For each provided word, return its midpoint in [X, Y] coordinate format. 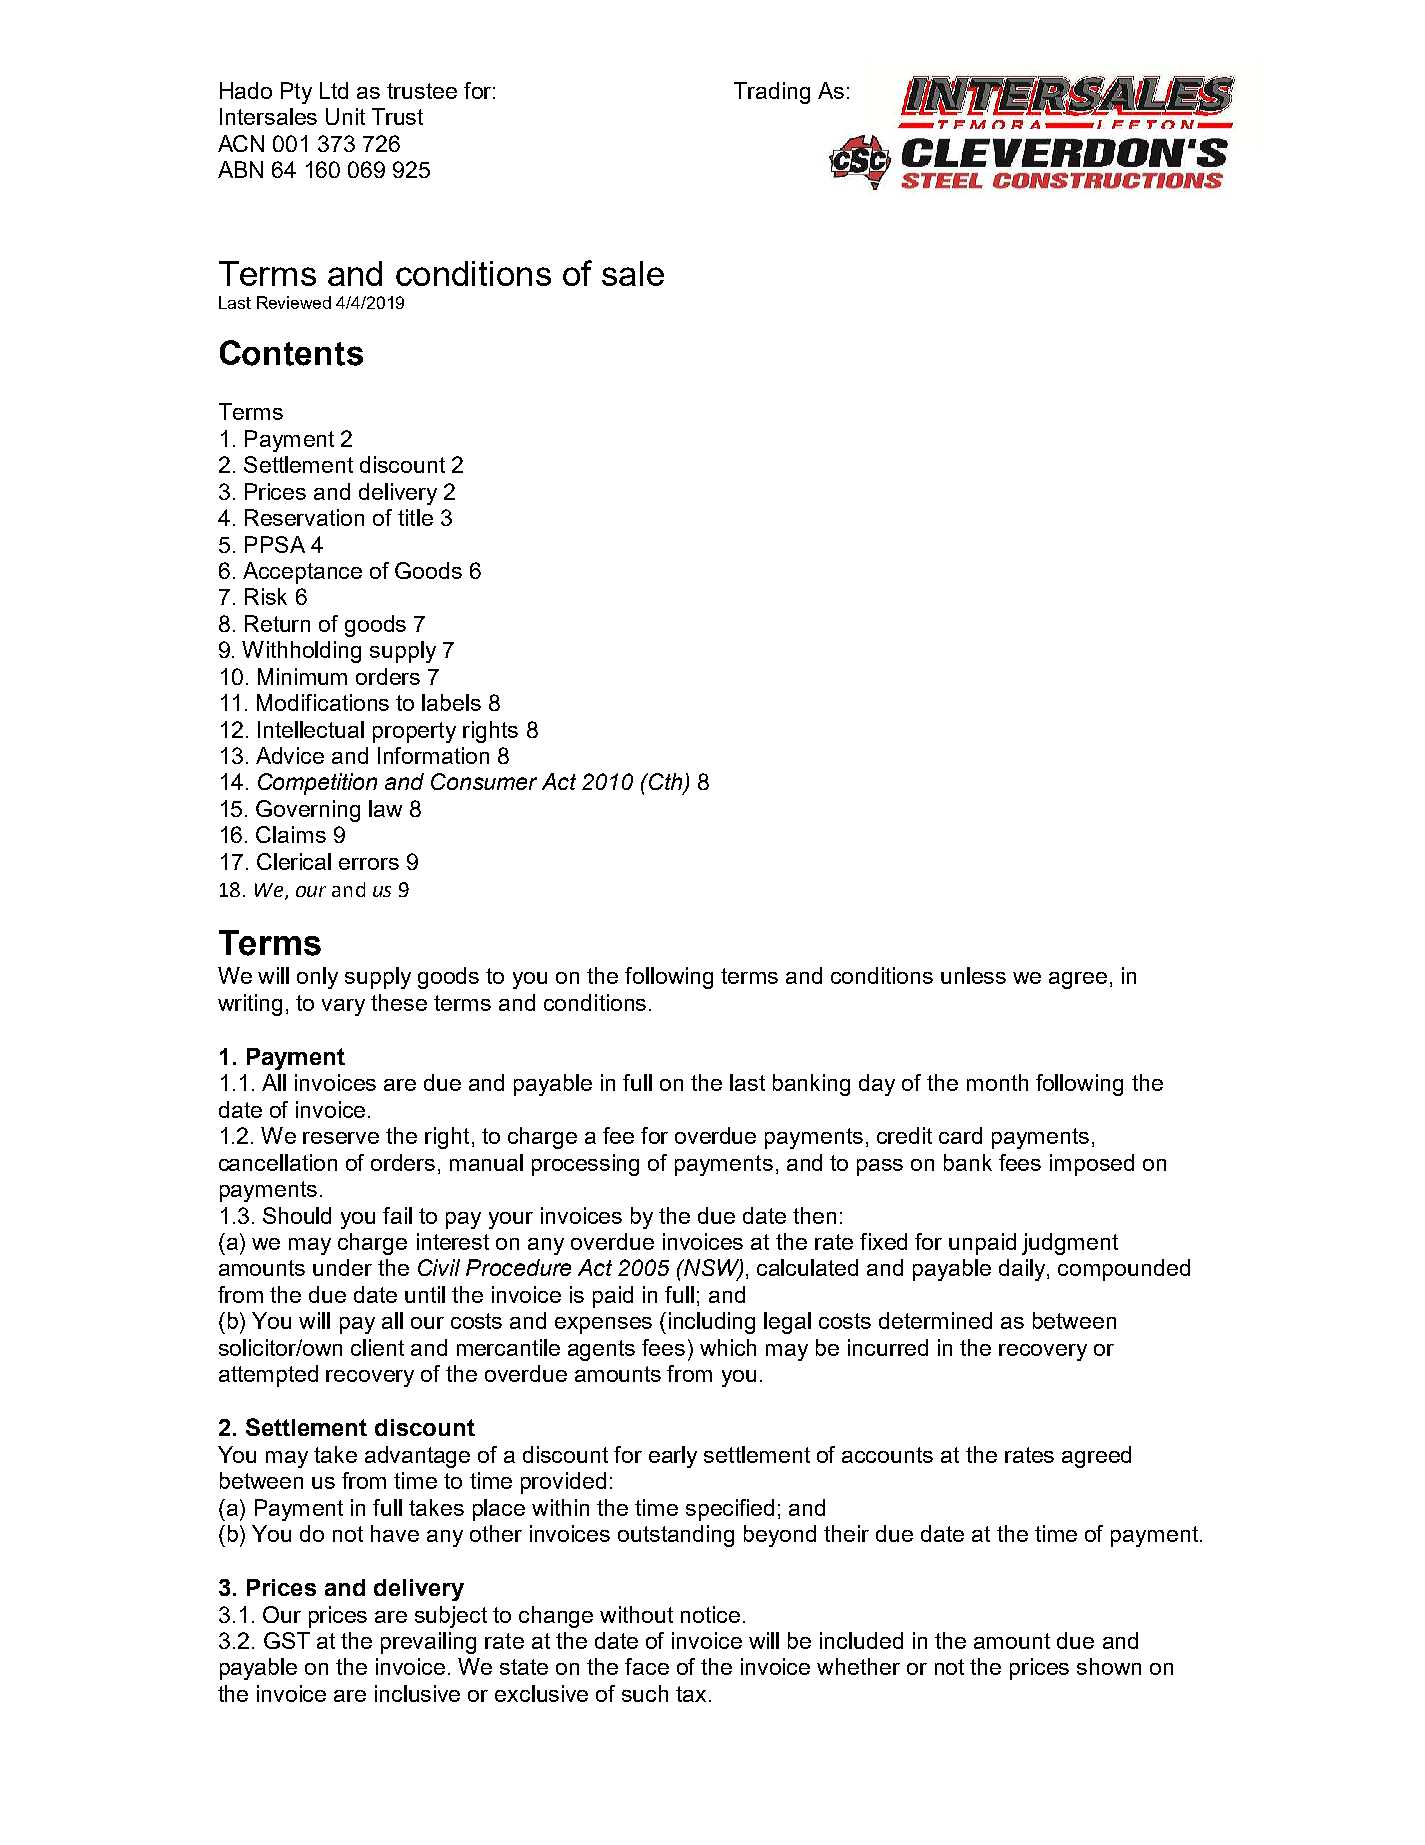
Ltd [334, 90]
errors [369, 864]
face [647, 1666]
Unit [345, 116]
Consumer [484, 781]
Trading [772, 93]
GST [287, 1640]
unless [973, 975]
